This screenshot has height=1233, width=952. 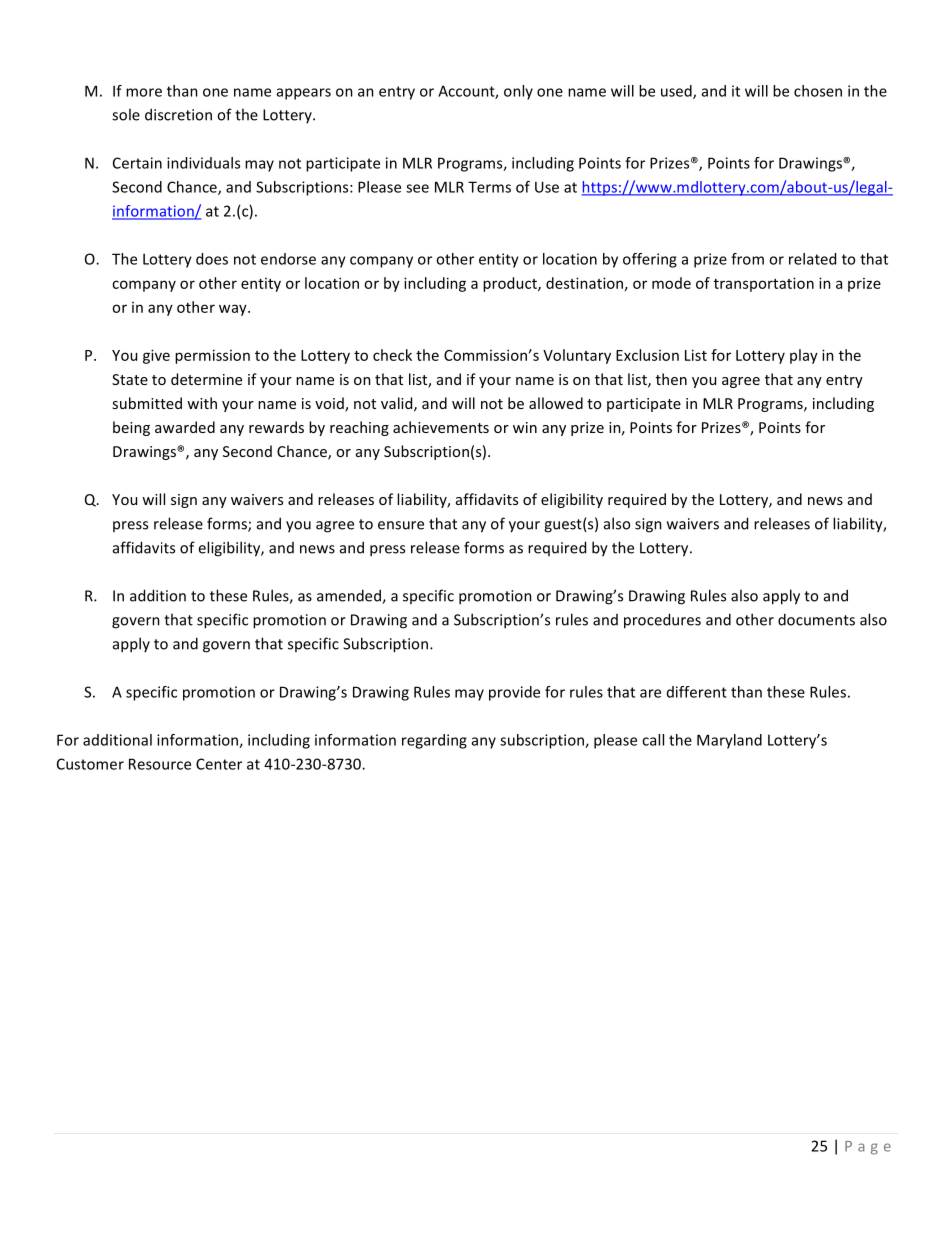 I want to click on then, so click(x=671, y=379).
